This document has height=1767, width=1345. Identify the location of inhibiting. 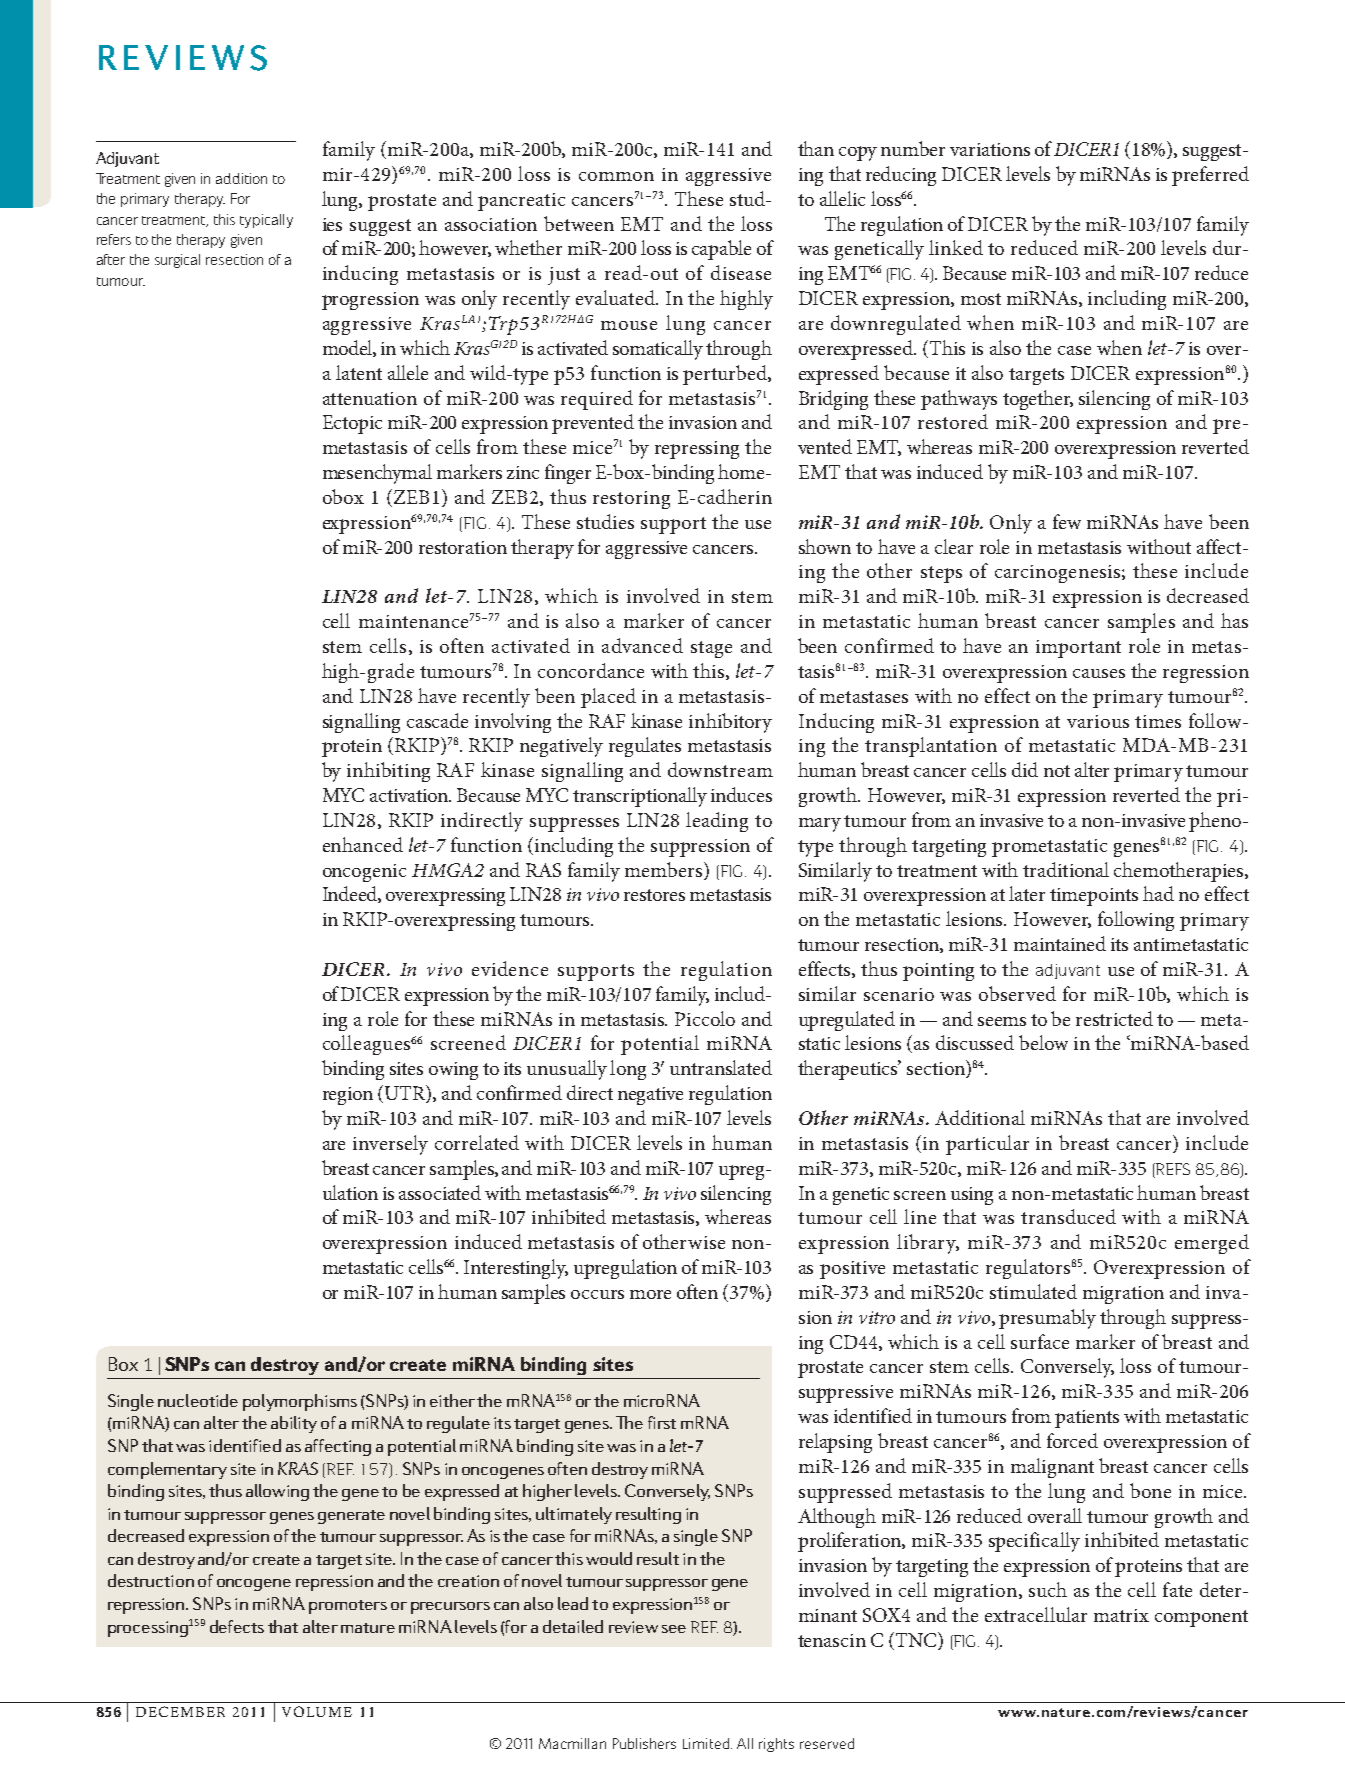
(388, 772).
